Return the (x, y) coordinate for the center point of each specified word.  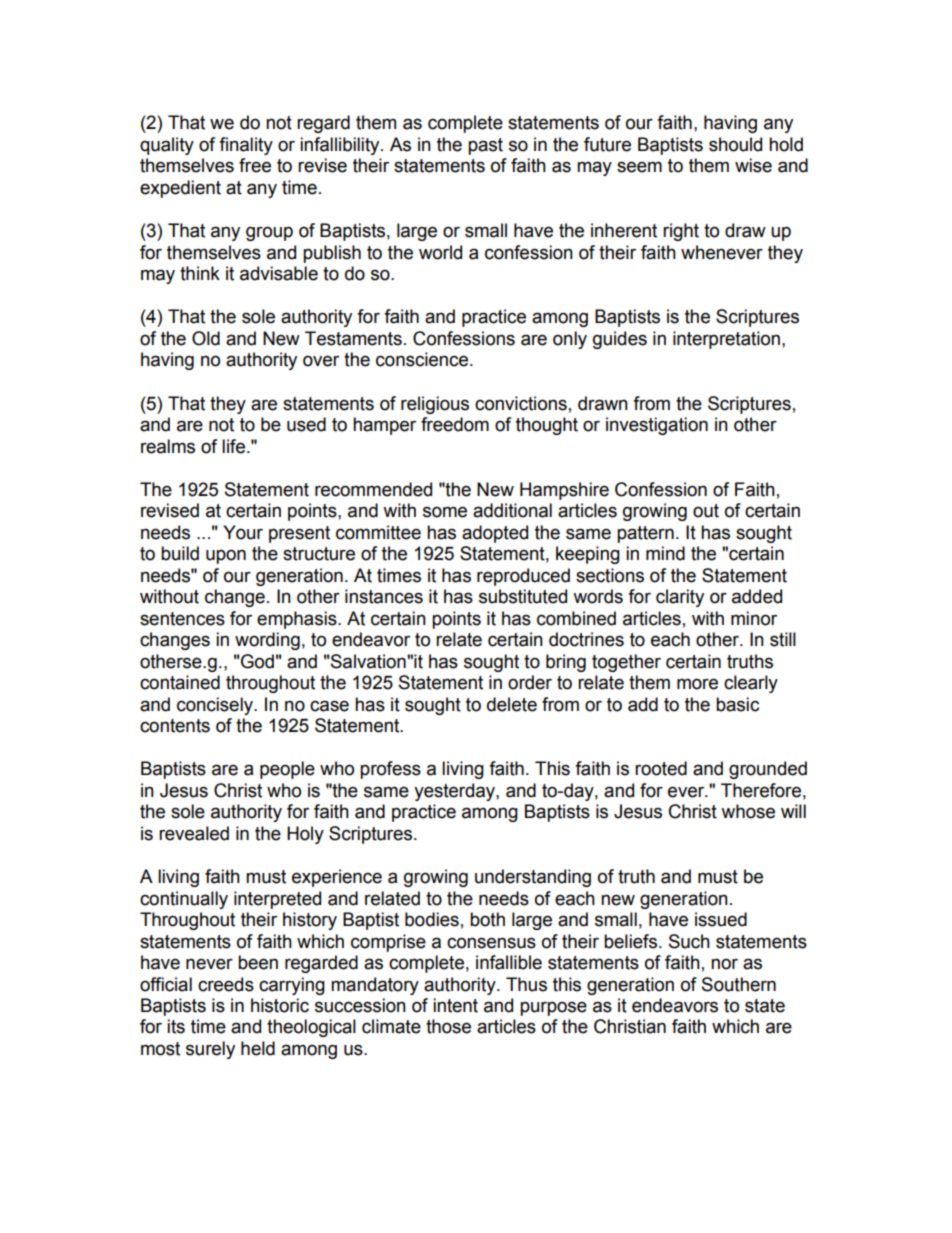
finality (246, 146)
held (258, 1048)
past (485, 146)
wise (753, 165)
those (448, 1026)
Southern (739, 984)
